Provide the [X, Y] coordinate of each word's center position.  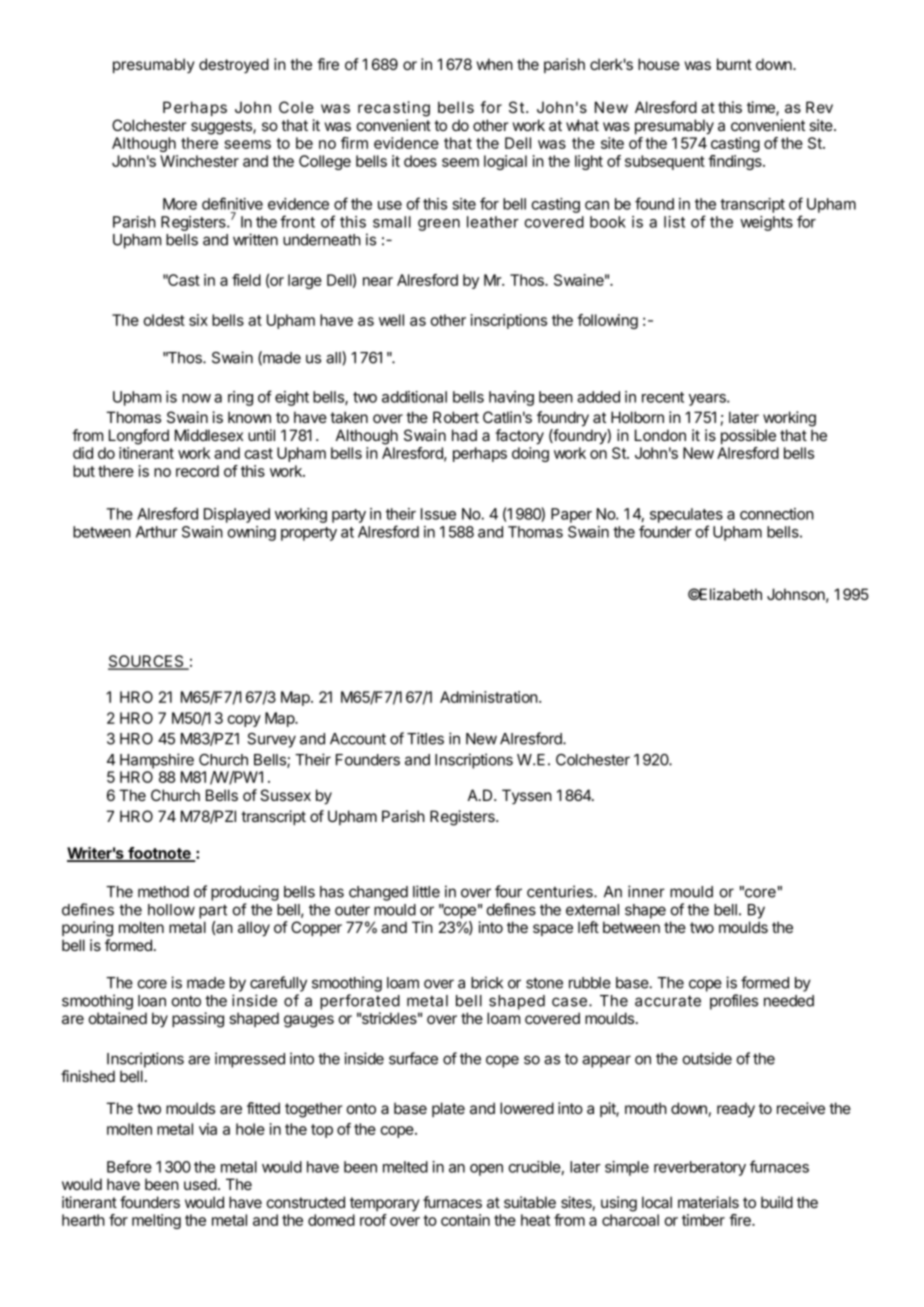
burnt [734, 64]
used [200, 1184]
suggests [222, 127]
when [495, 64]
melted [405, 1167]
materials [708, 1202]
